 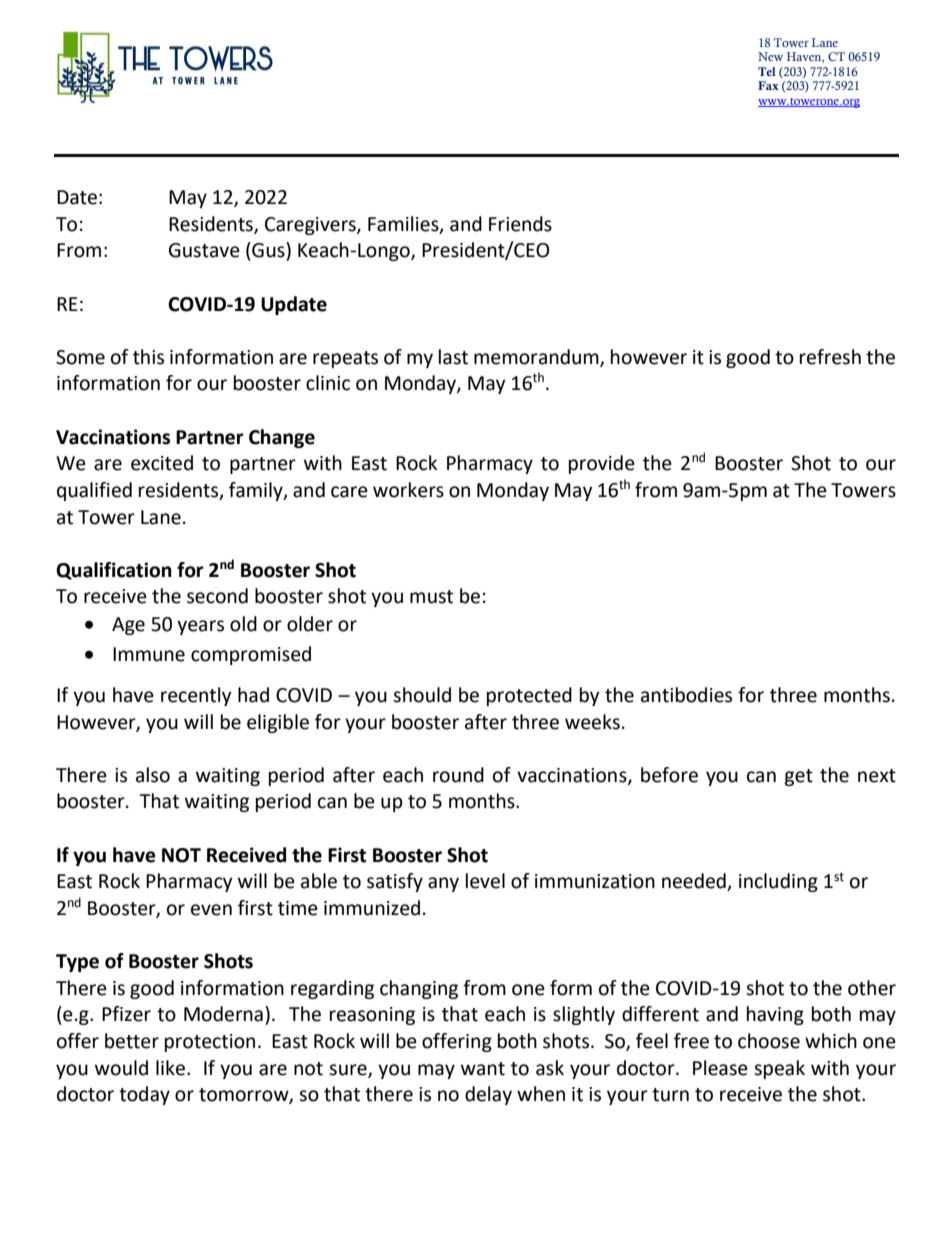 What do you see at coordinates (520, 224) in the page?
I see `Friends` at bounding box center [520, 224].
